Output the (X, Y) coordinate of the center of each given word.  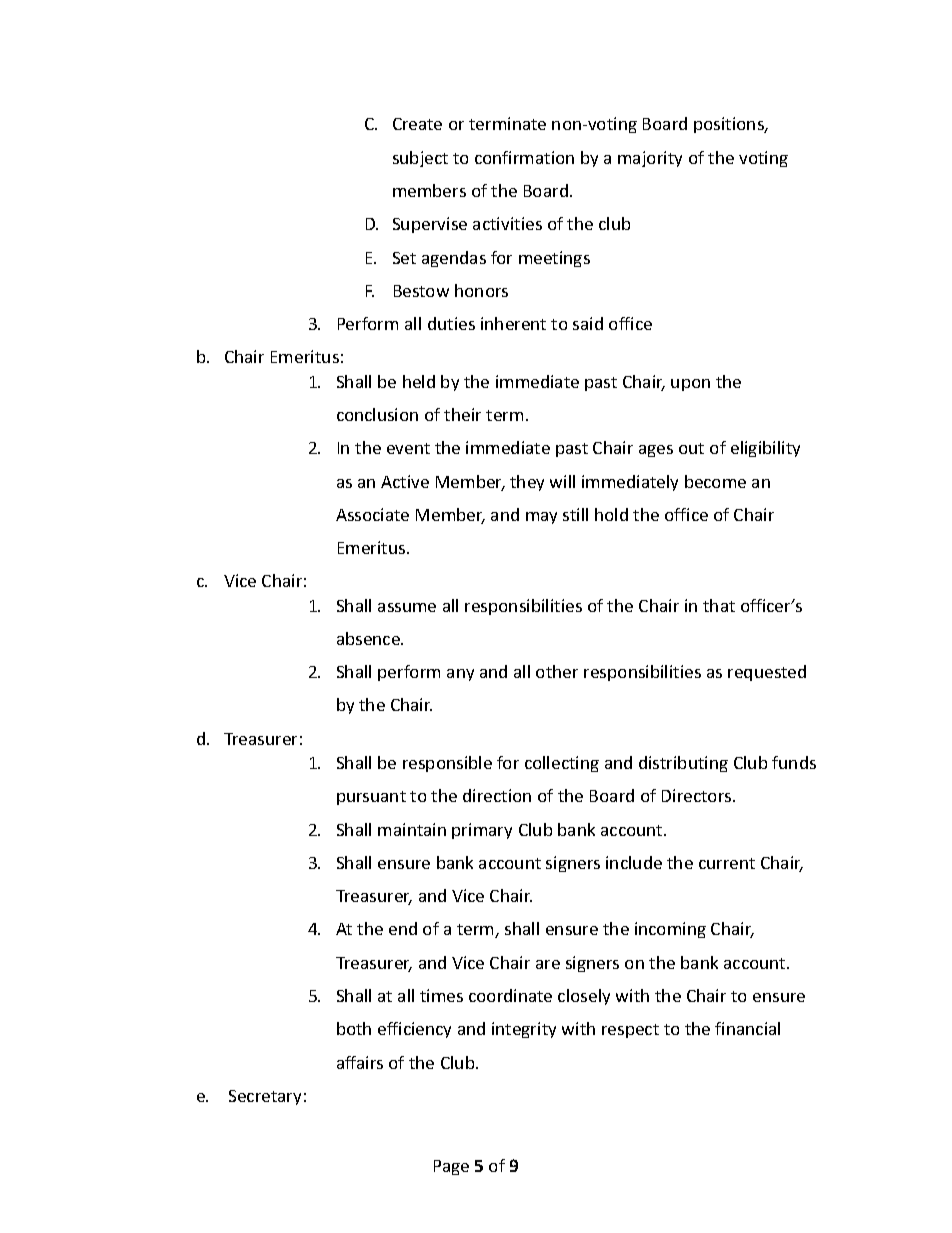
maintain (412, 829)
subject (420, 159)
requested (767, 673)
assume (407, 607)
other (557, 671)
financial (747, 1028)
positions (730, 125)
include (634, 862)
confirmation (524, 157)
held (419, 381)
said (588, 323)
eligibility (765, 449)
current (727, 863)
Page (451, 1167)
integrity (524, 1030)
